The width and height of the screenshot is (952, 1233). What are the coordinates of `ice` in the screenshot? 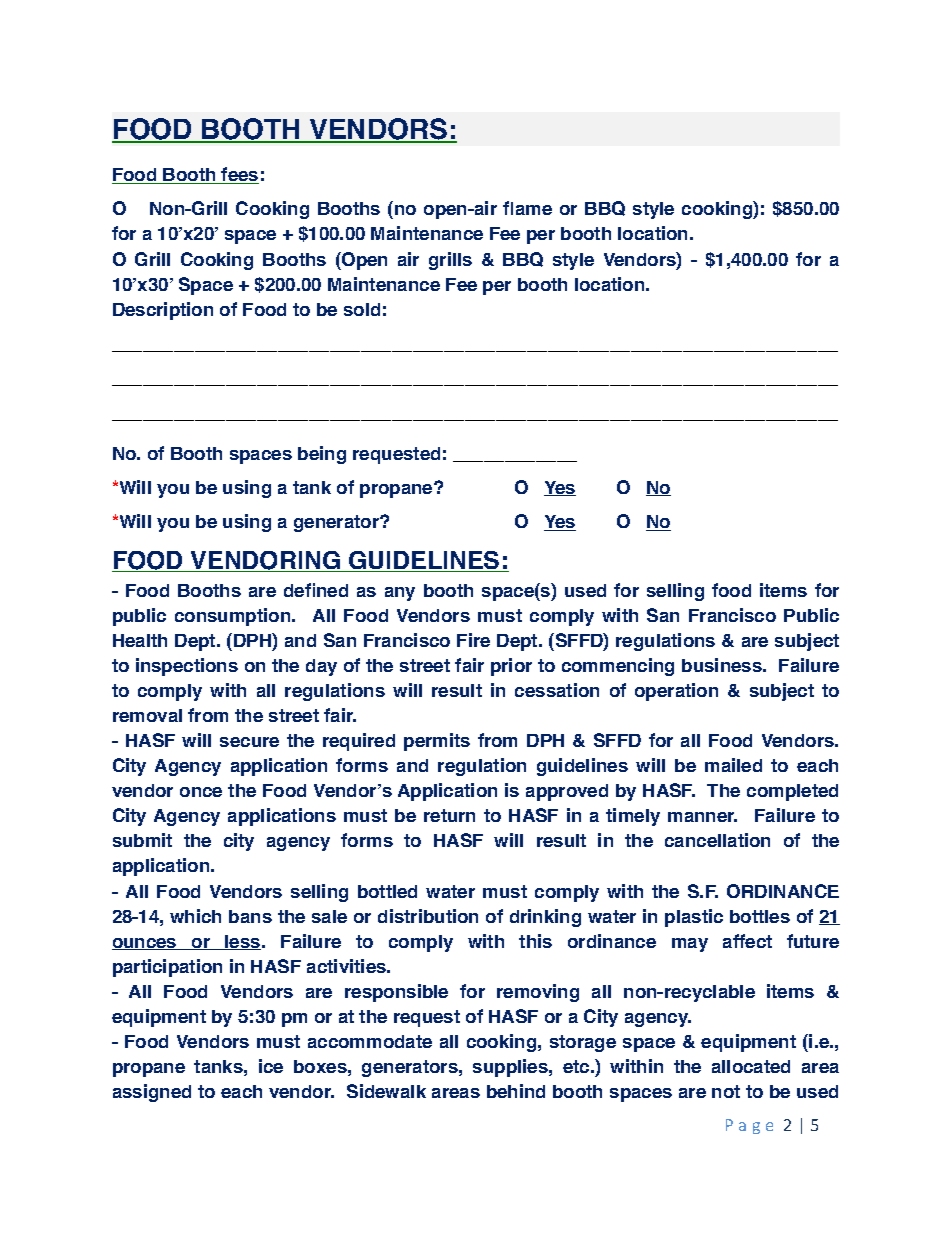 It's located at (271, 1066).
